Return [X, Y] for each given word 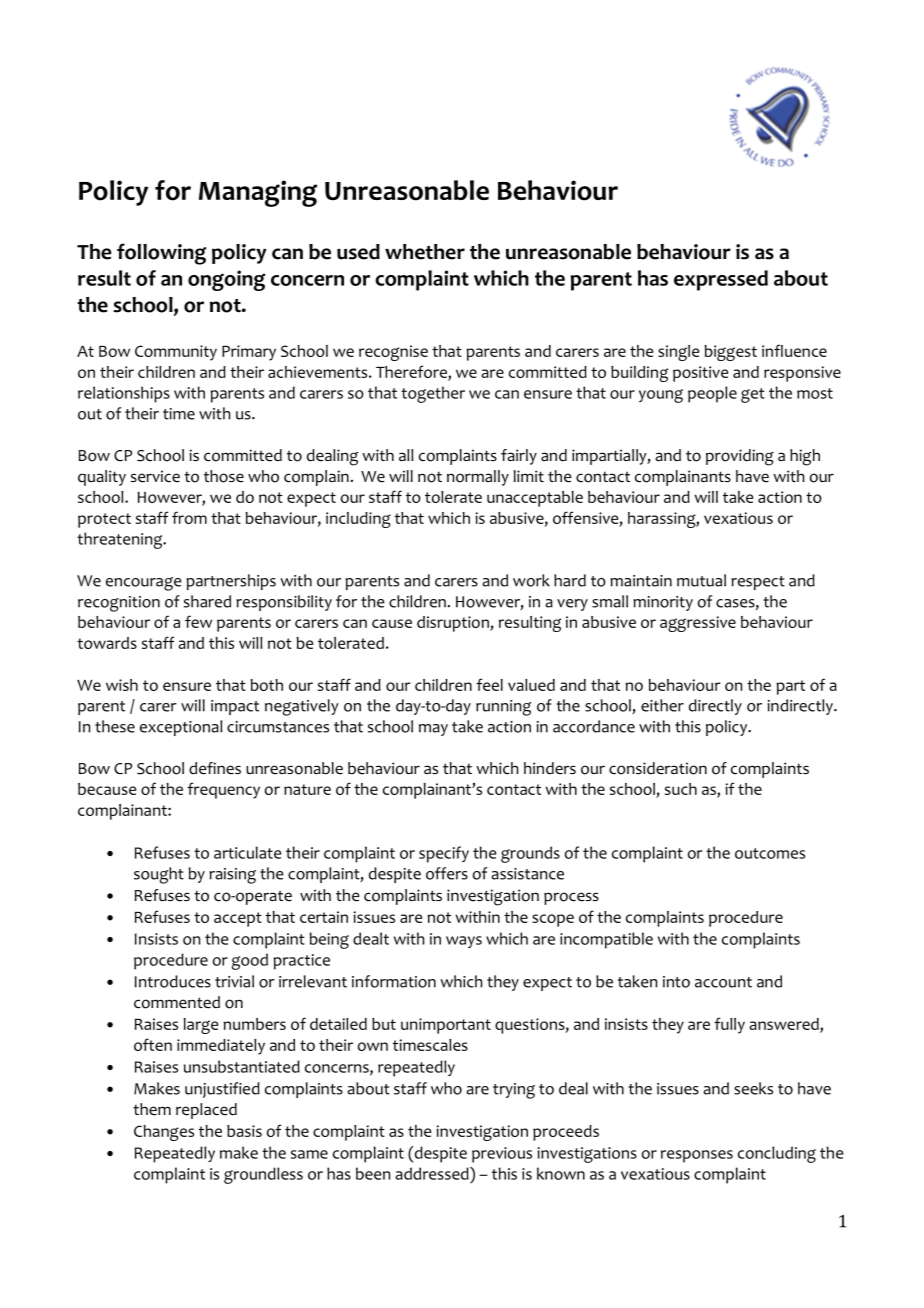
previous [502, 1155]
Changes [164, 1133]
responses [697, 1156]
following [161, 254]
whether [425, 252]
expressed [721, 280]
